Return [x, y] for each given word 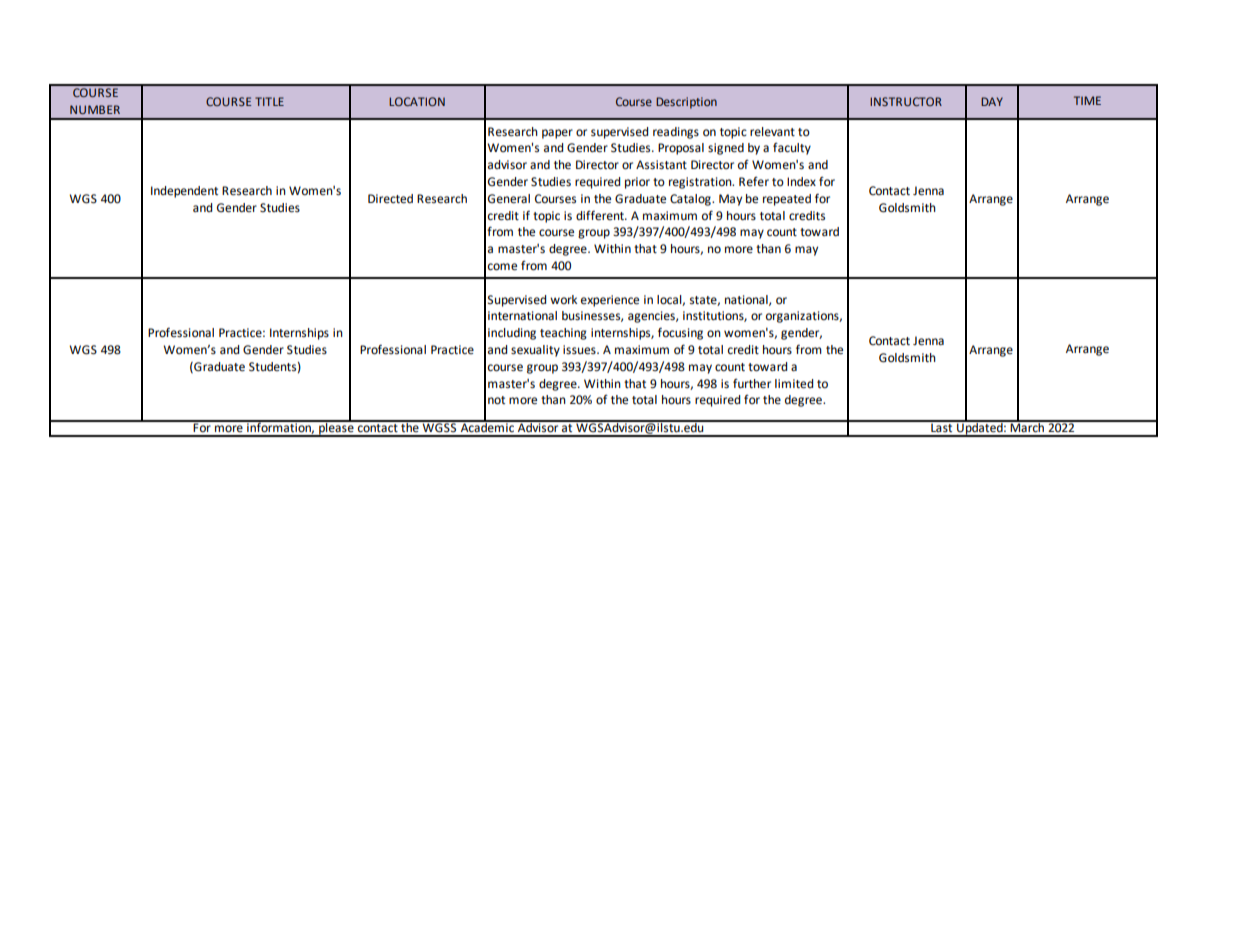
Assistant [661, 165]
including [512, 334]
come [502, 267]
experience [610, 301]
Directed [390, 199]
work [563, 299]
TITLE [269, 101]
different [601, 215]
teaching [563, 334]
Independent [184, 192]
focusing [680, 333]
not [496, 400]
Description [686, 103]
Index [801, 181]
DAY [992, 101]
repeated [787, 200]
